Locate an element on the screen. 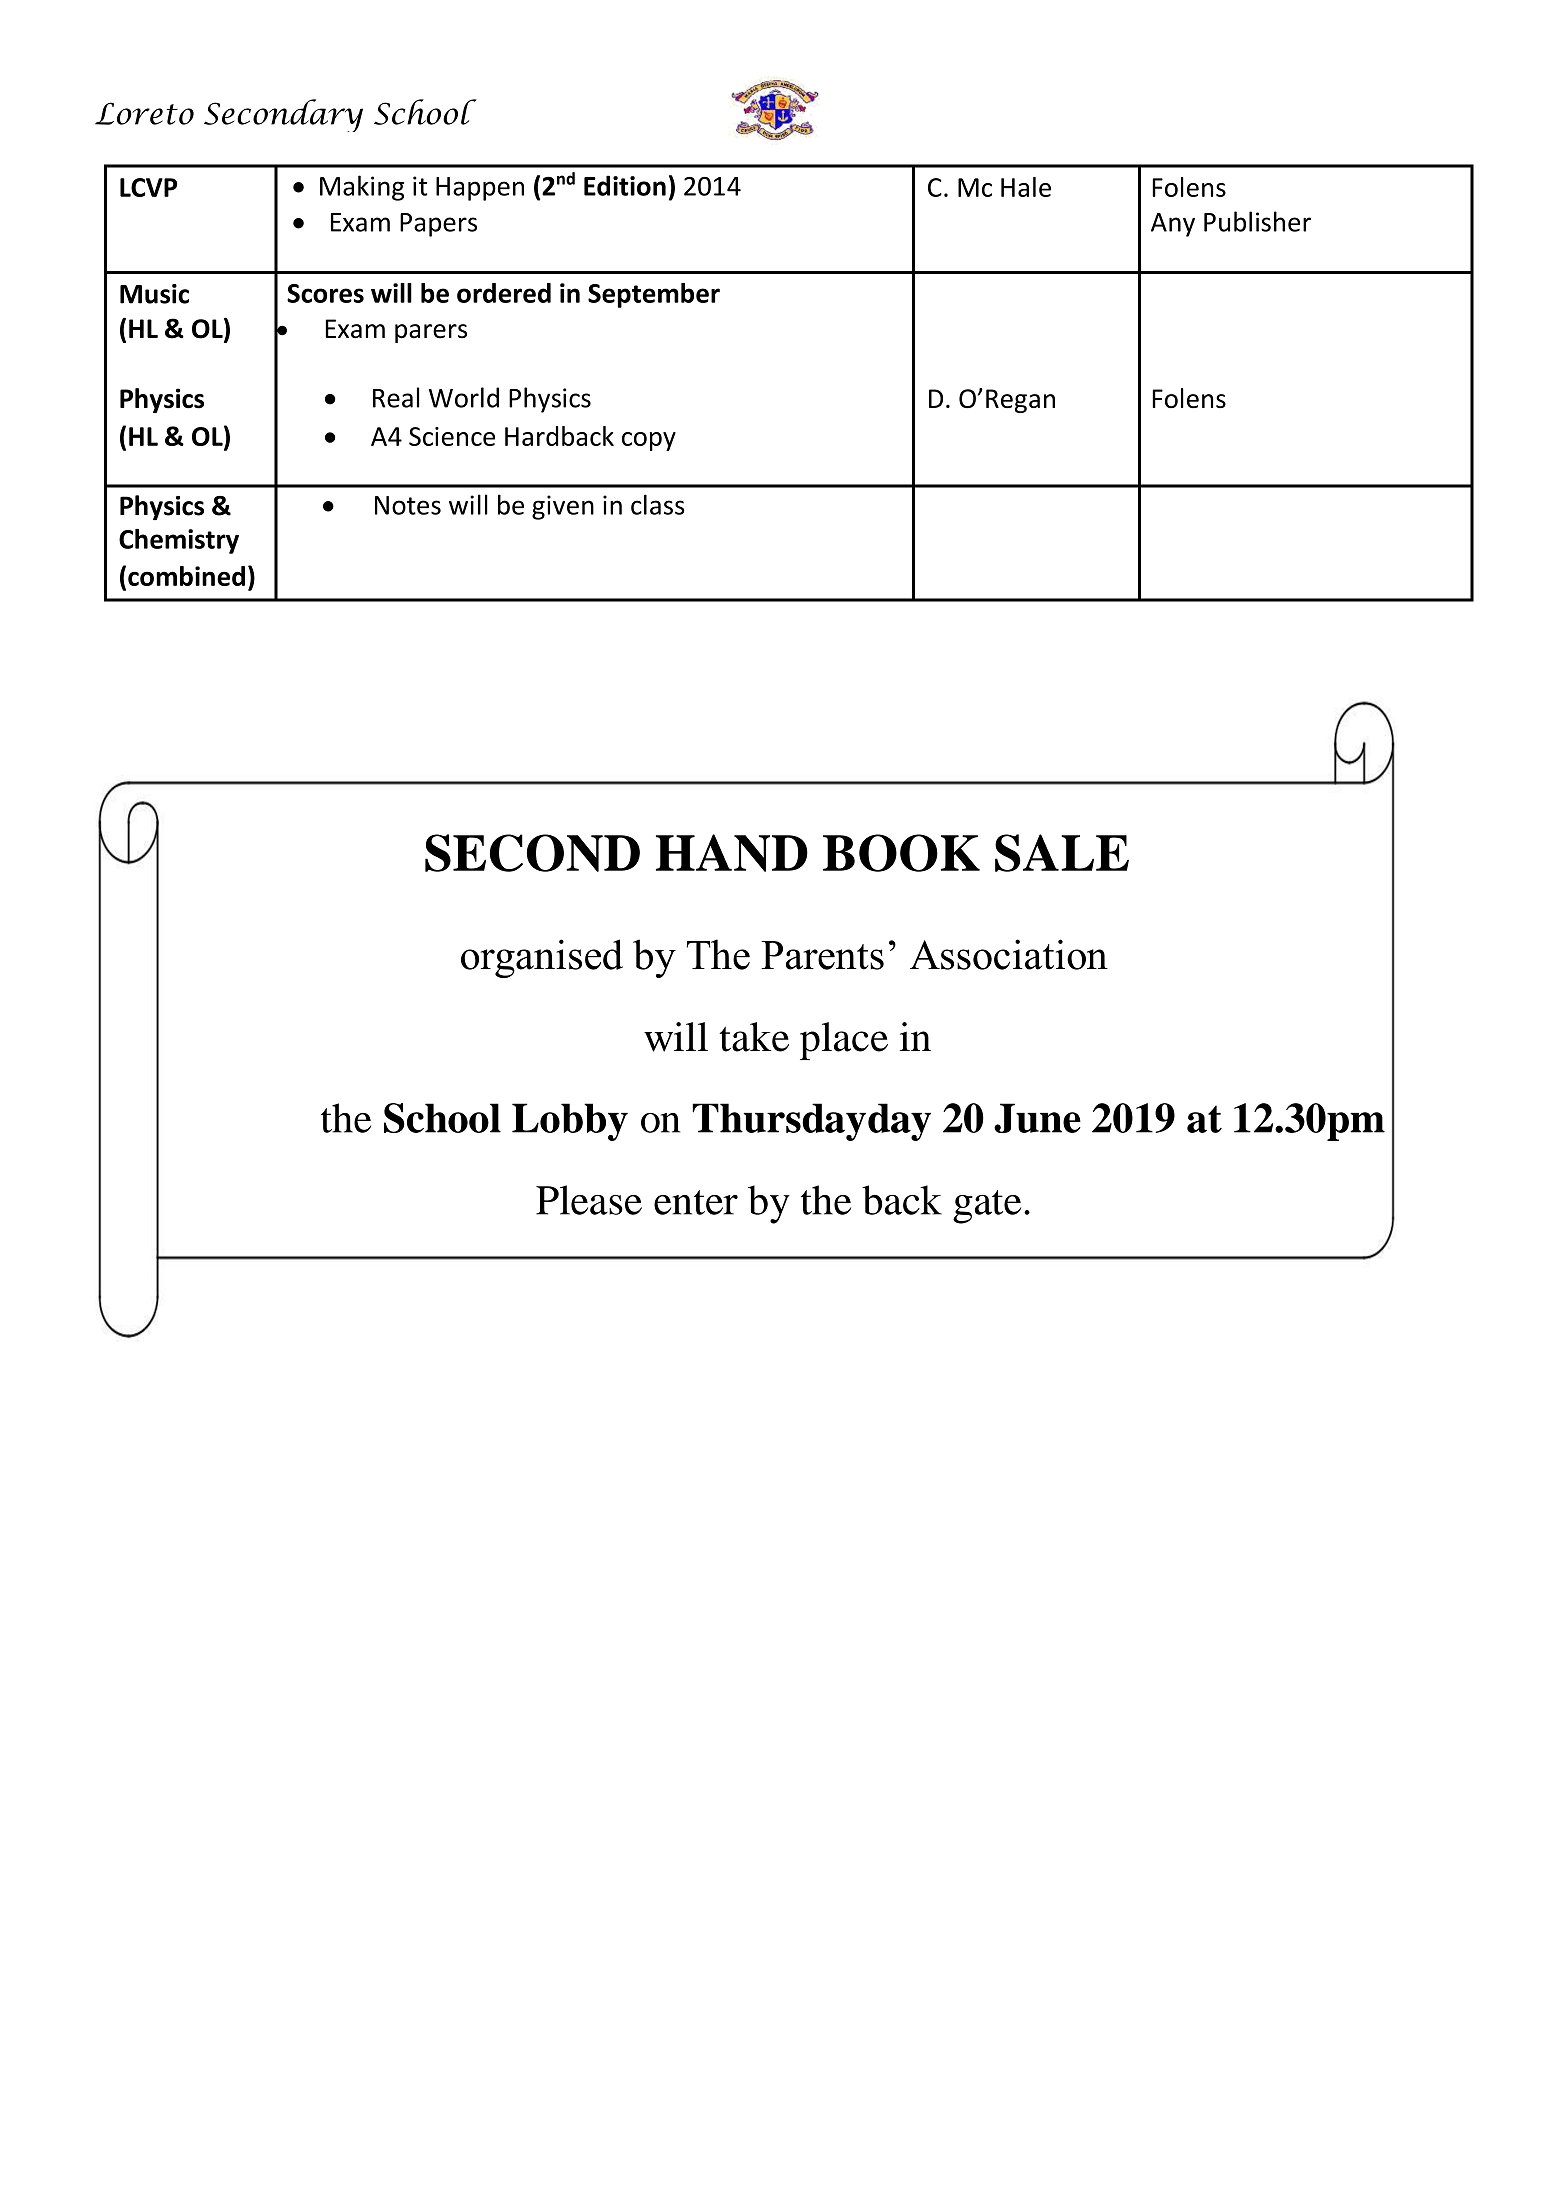  Edition is located at coordinates (625, 185).
